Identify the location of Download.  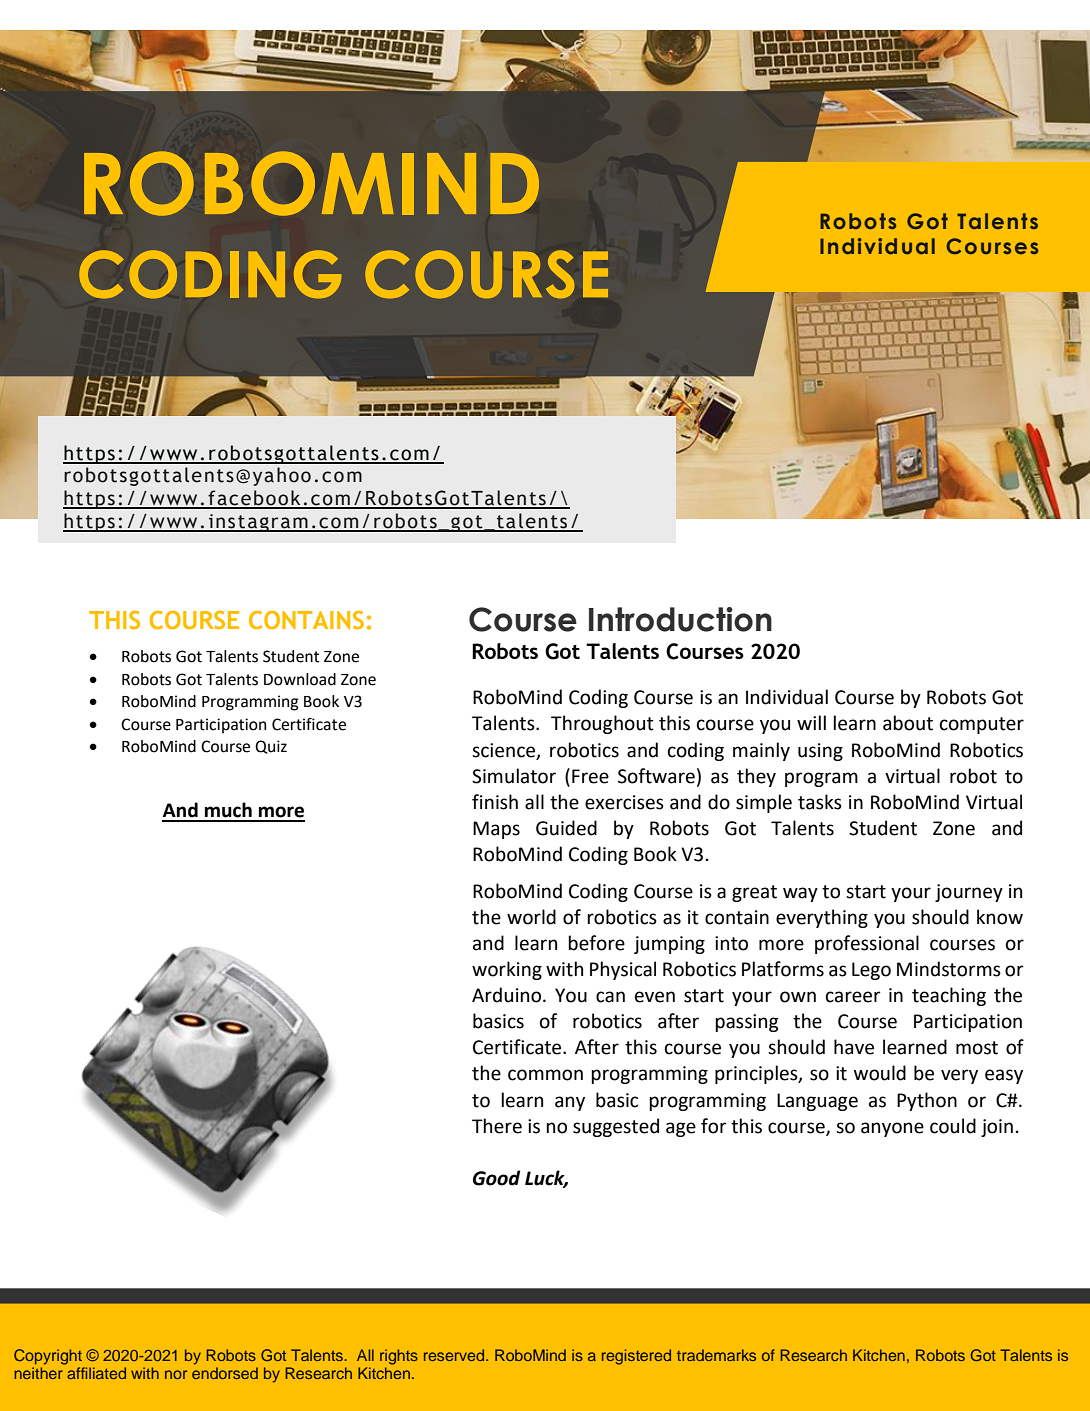
(300, 679).
